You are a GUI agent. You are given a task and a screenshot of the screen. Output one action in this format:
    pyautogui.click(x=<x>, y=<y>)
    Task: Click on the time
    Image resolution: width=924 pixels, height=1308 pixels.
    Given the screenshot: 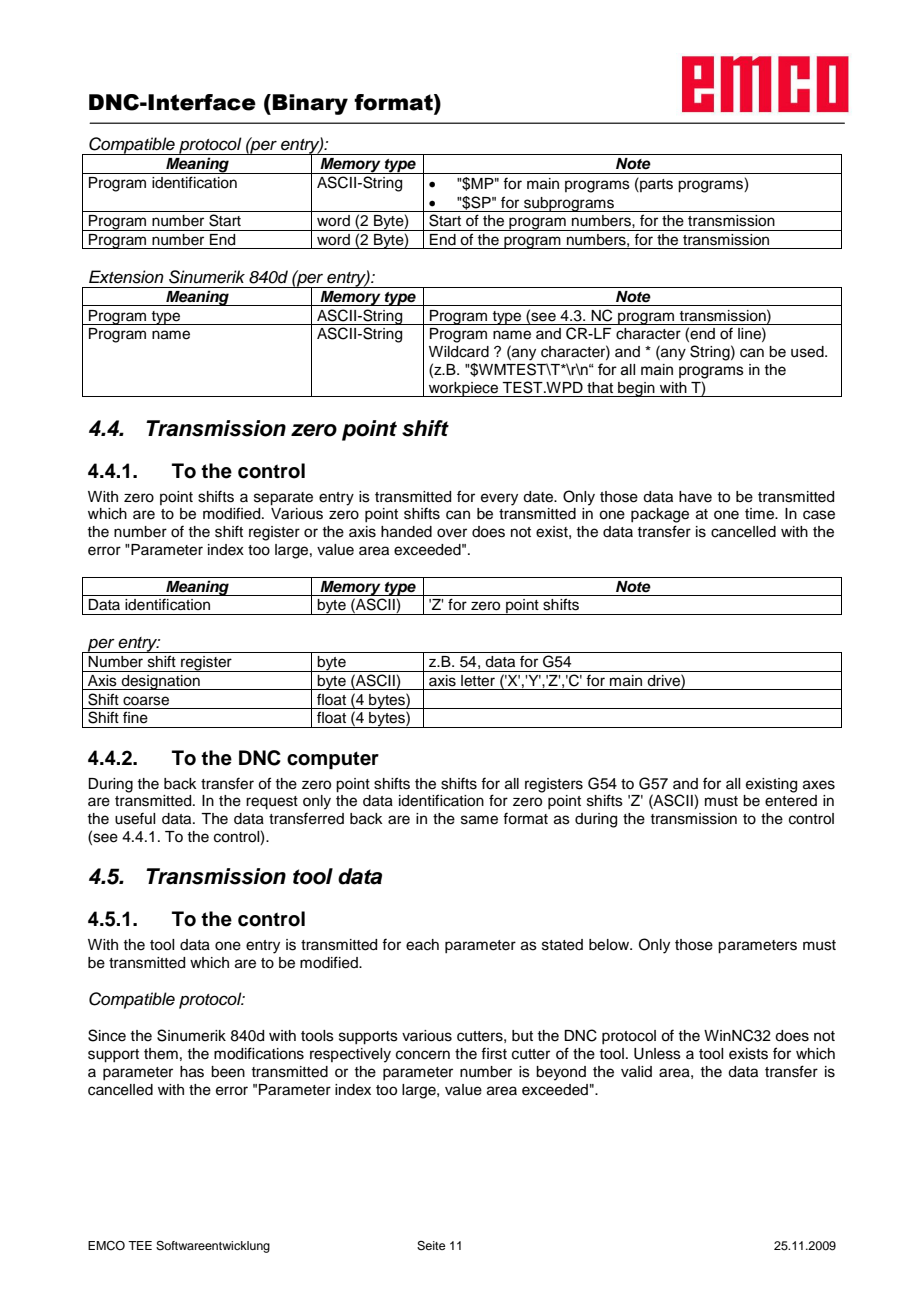 What is the action you would take?
    pyautogui.click(x=760, y=514)
